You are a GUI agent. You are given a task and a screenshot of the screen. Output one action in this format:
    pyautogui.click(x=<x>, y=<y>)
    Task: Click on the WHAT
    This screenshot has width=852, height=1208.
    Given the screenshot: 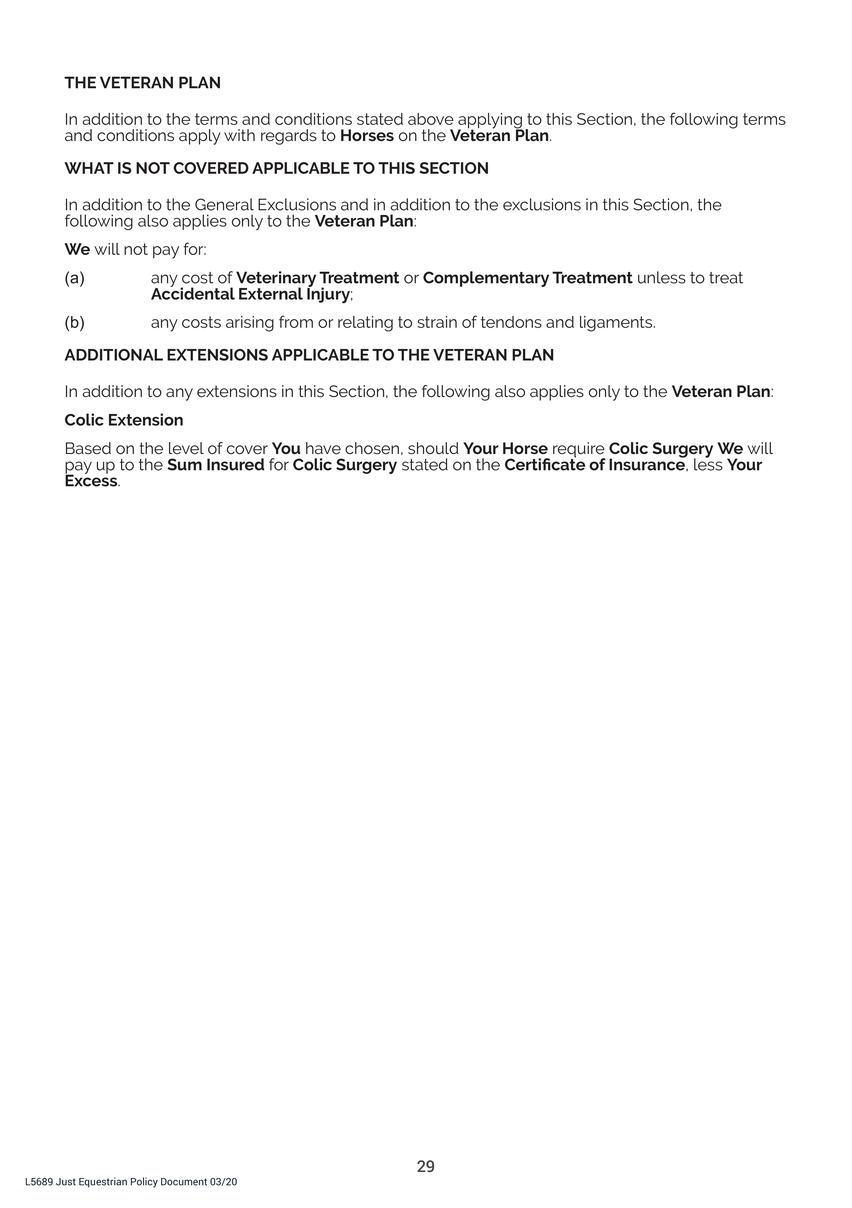 What is the action you would take?
    pyautogui.click(x=89, y=168)
